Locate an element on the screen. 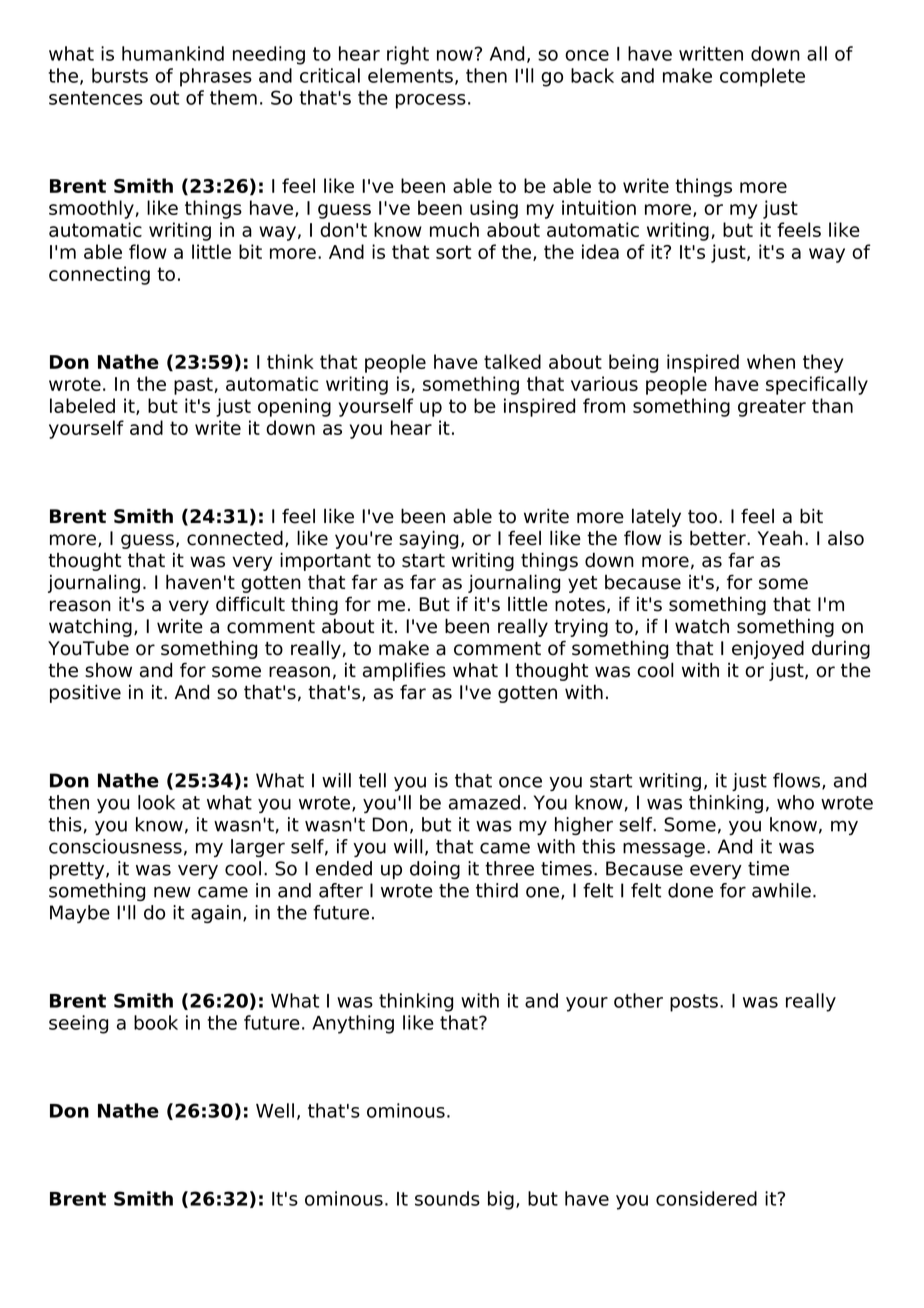 The height and width of the screenshot is (1308, 924). show is located at coordinates (108, 670).
